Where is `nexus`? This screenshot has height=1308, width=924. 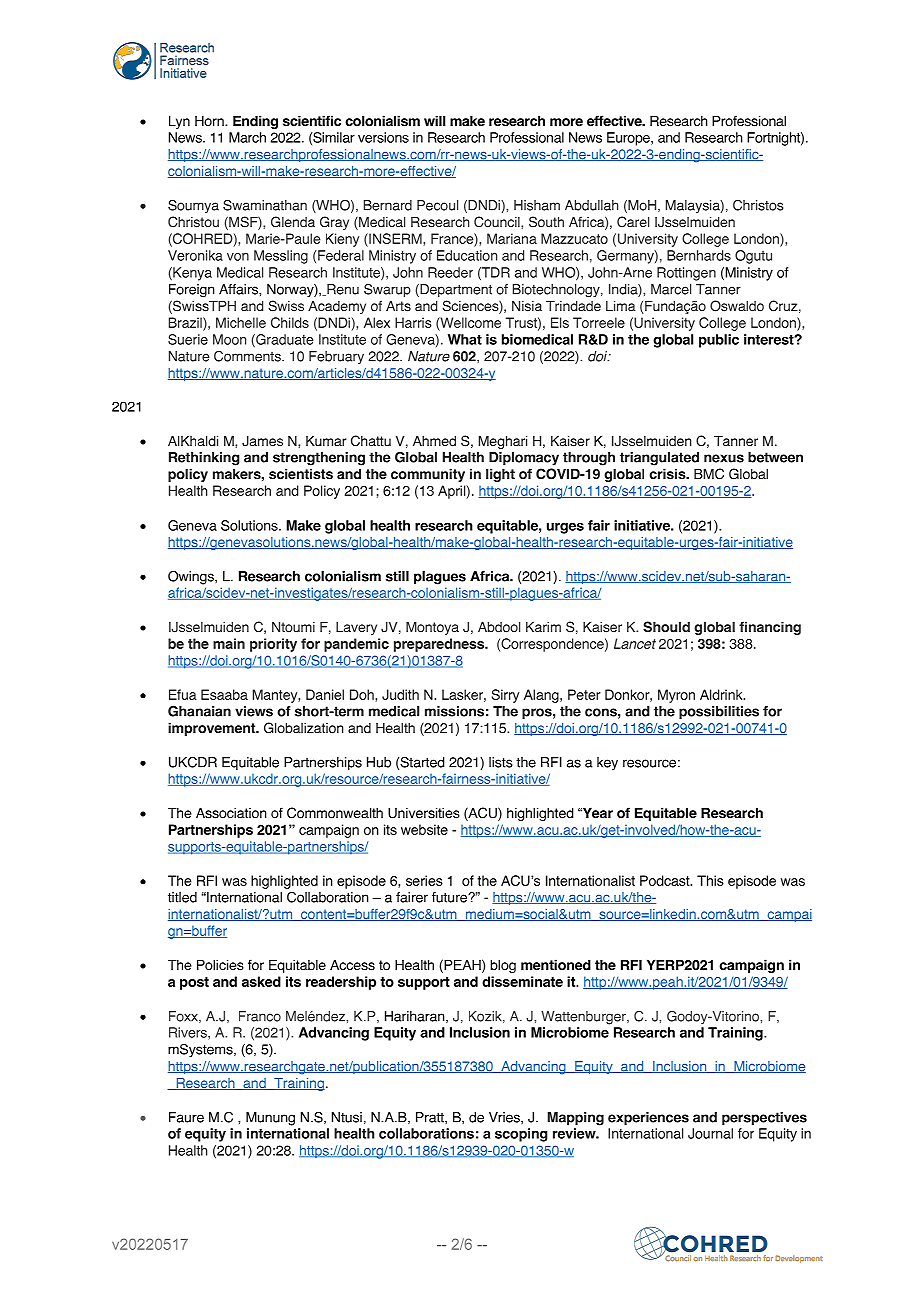 nexus is located at coordinates (724, 458).
